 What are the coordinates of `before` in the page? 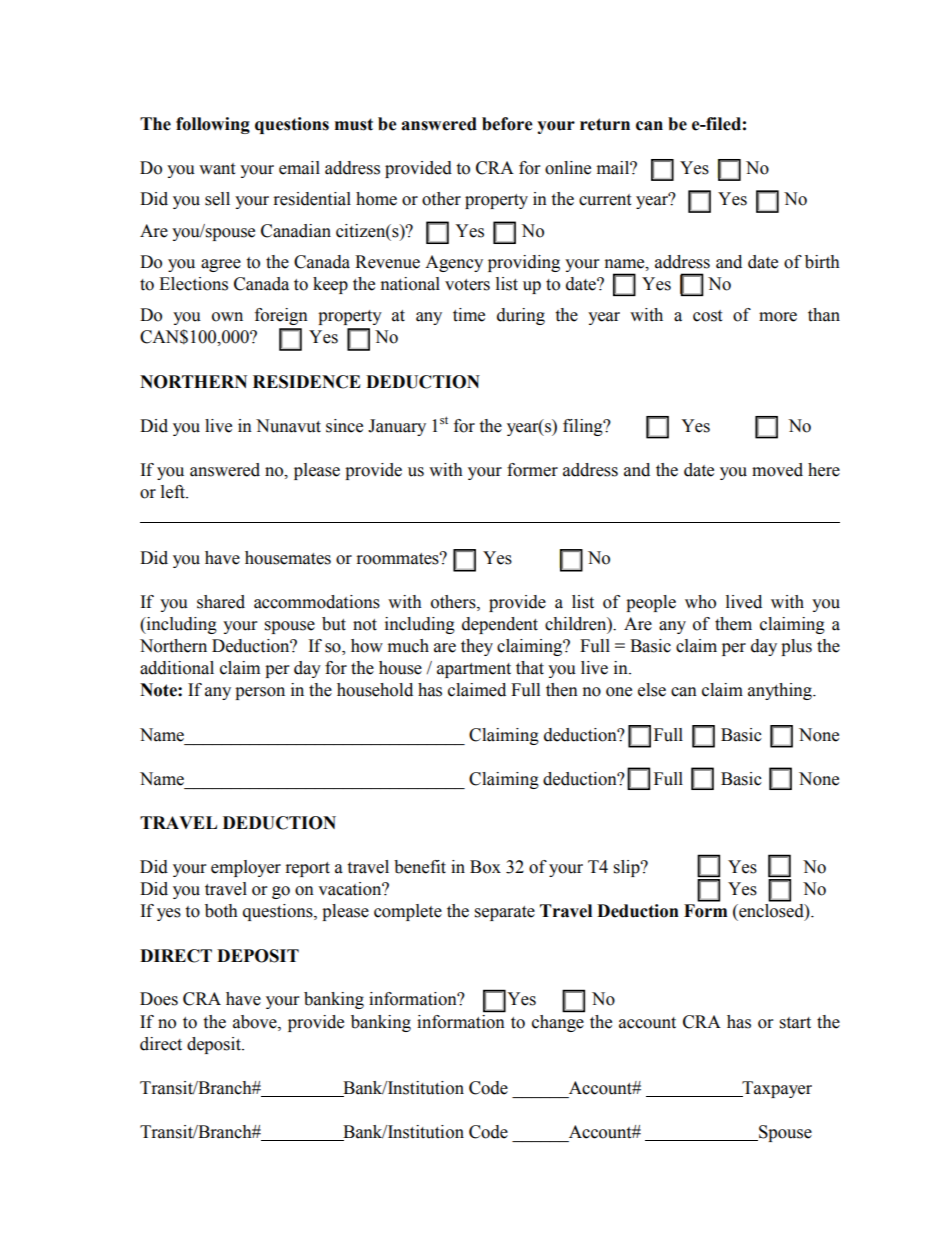 It's located at (507, 124).
